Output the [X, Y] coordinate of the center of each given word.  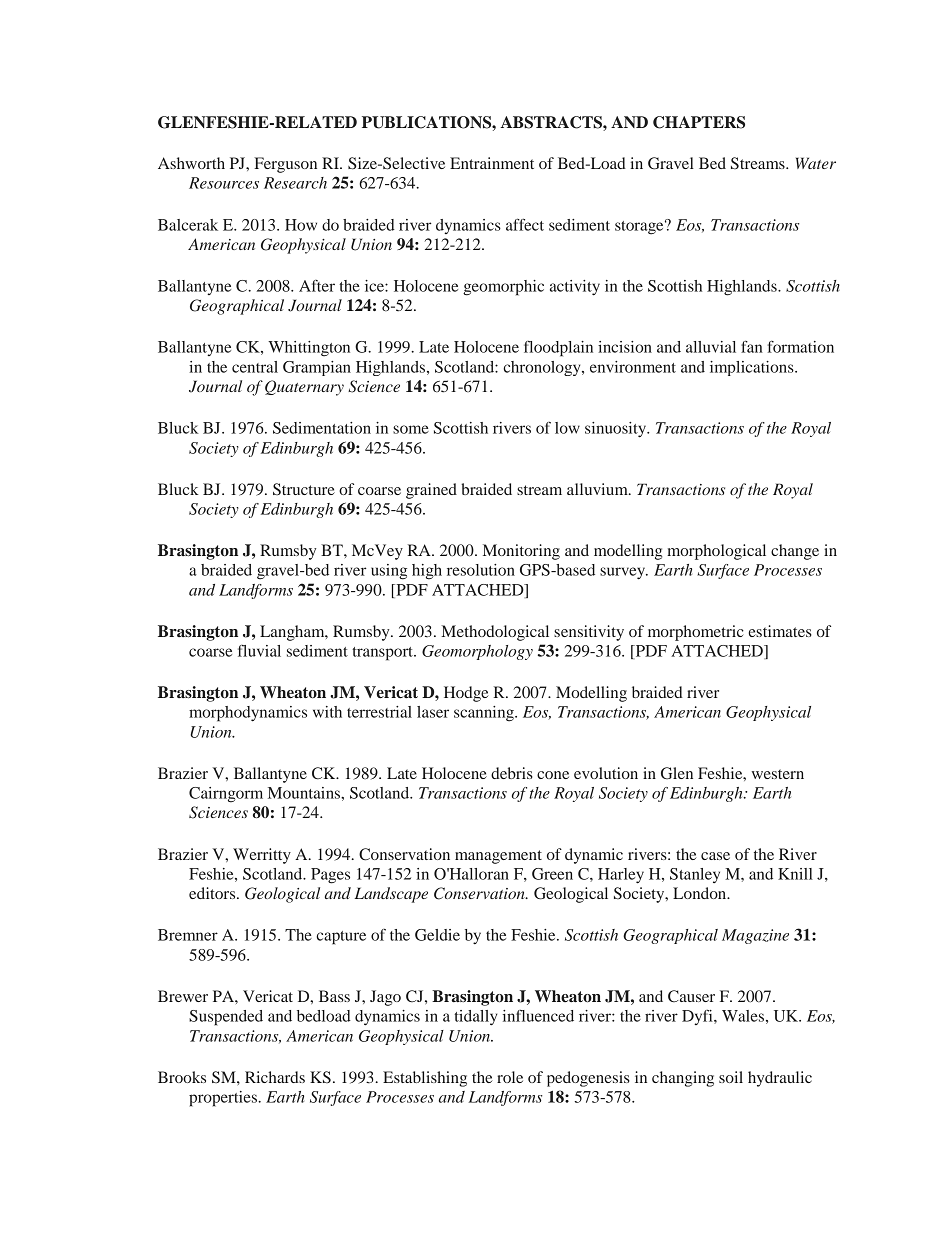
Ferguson [285, 165]
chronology [543, 368]
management [498, 857]
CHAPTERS [699, 122]
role [510, 1077]
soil [731, 1077]
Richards [275, 1077]
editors [213, 893]
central [255, 367]
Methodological [495, 633]
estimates [780, 631]
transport [383, 654]
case [715, 856]
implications [753, 368]
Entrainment [492, 163]
